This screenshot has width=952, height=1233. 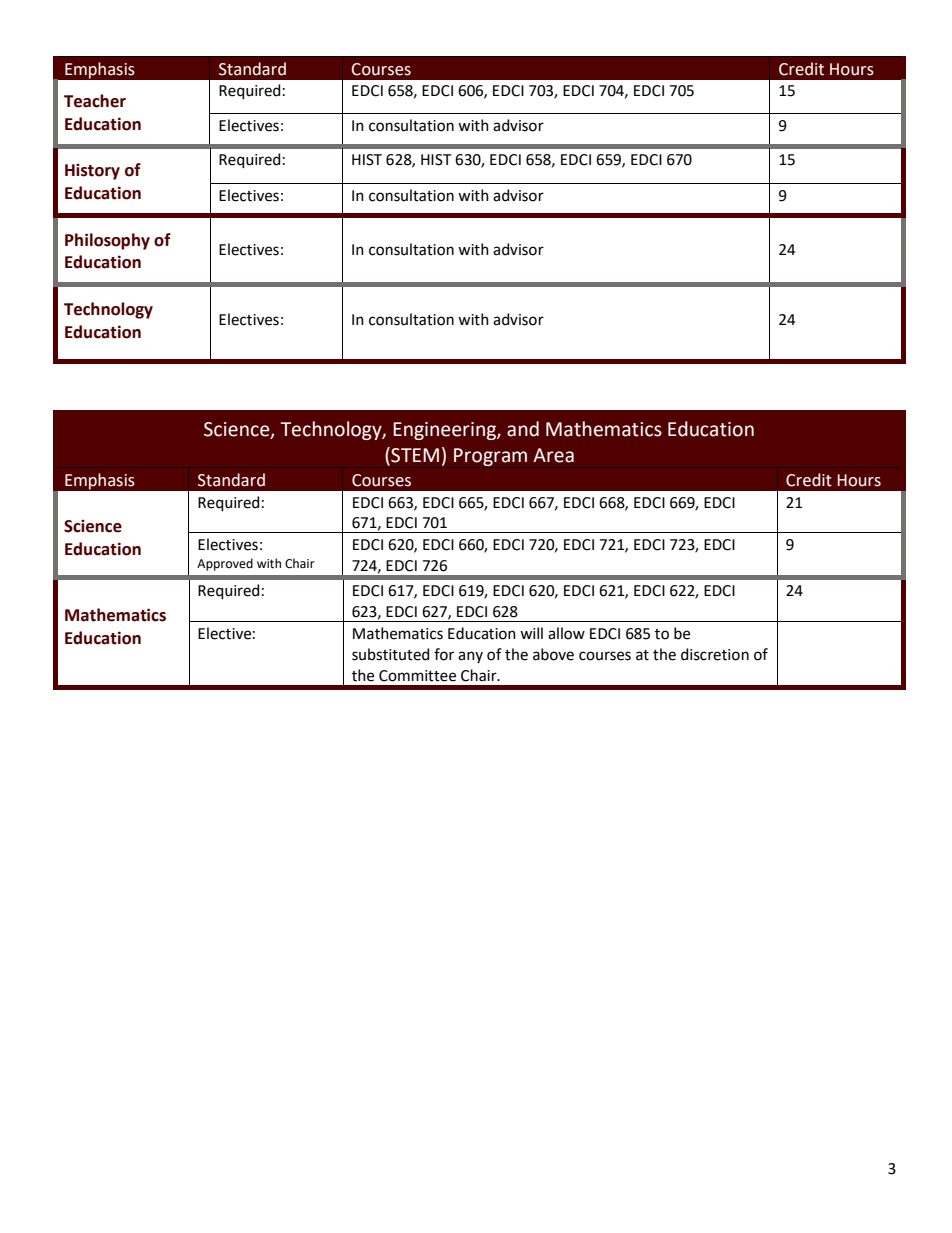 What do you see at coordinates (715, 654) in the screenshot?
I see `discretion` at bounding box center [715, 654].
